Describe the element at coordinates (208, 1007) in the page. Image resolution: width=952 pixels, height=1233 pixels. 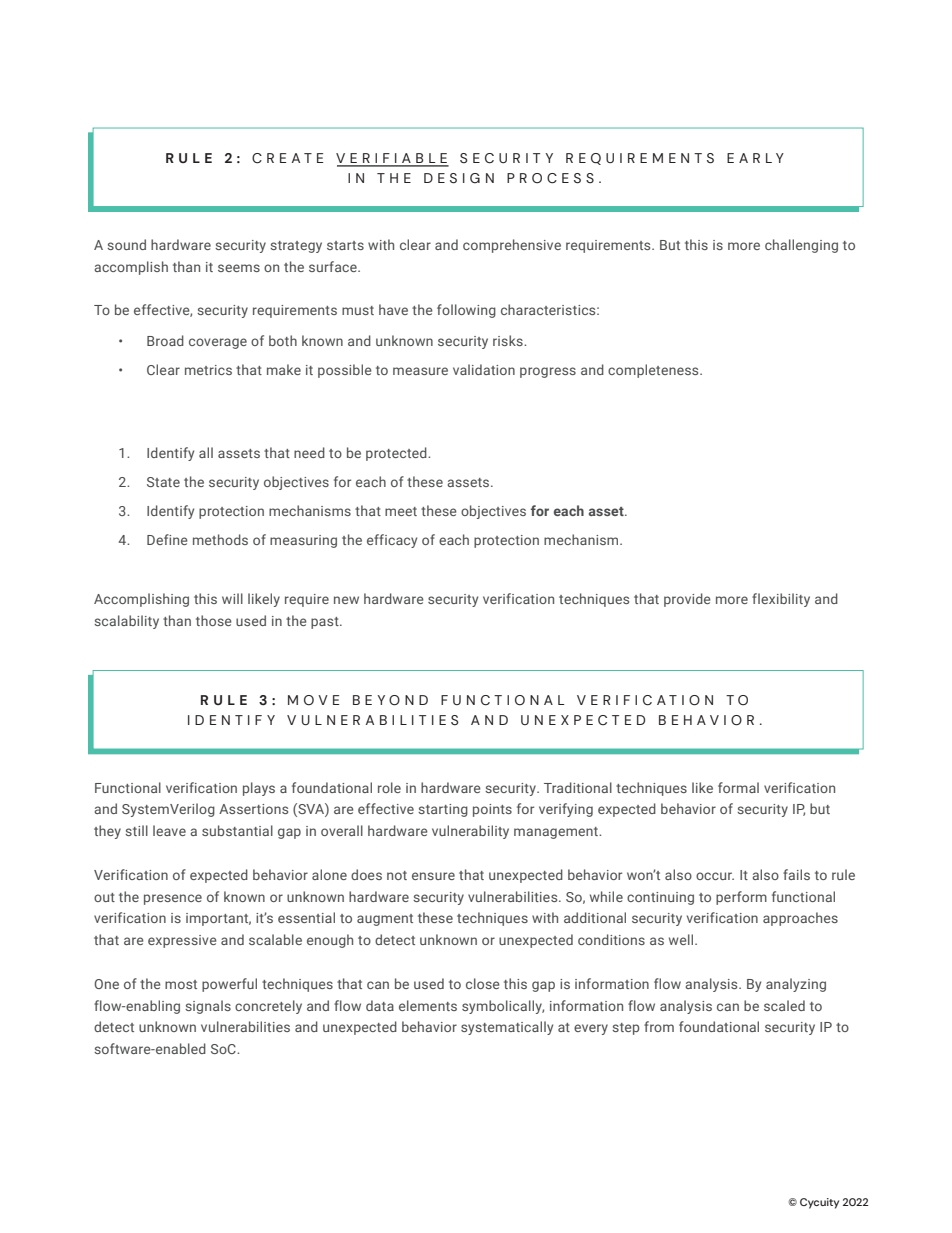
I see `signals` at that location.
